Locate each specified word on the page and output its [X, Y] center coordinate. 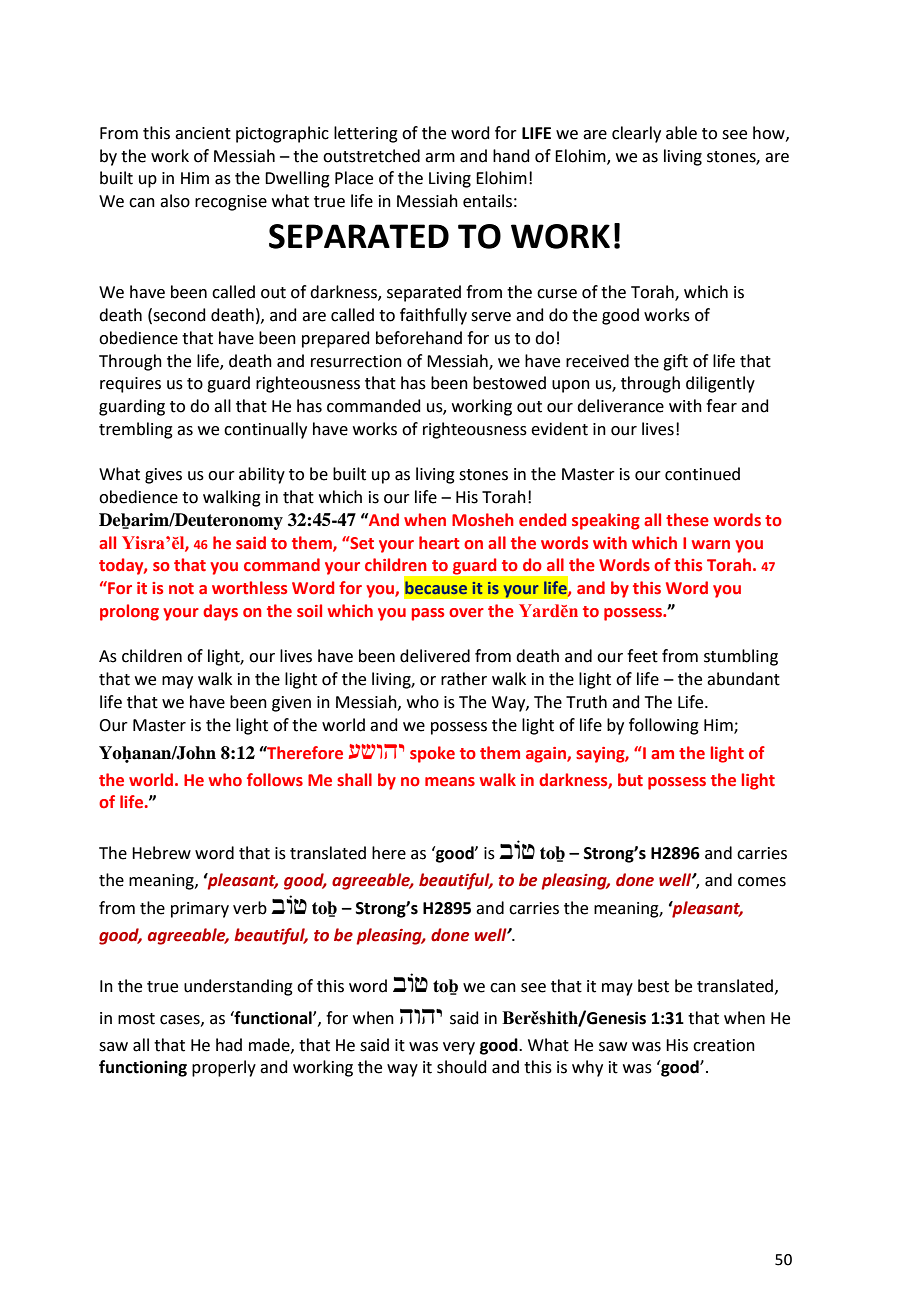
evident [559, 429]
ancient [203, 133]
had [229, 1045]
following [664, 726]
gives [163, 476]
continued [702, 474]
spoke [432, 754]
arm [440, 158]
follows [275, 780]
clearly [636, 134]
